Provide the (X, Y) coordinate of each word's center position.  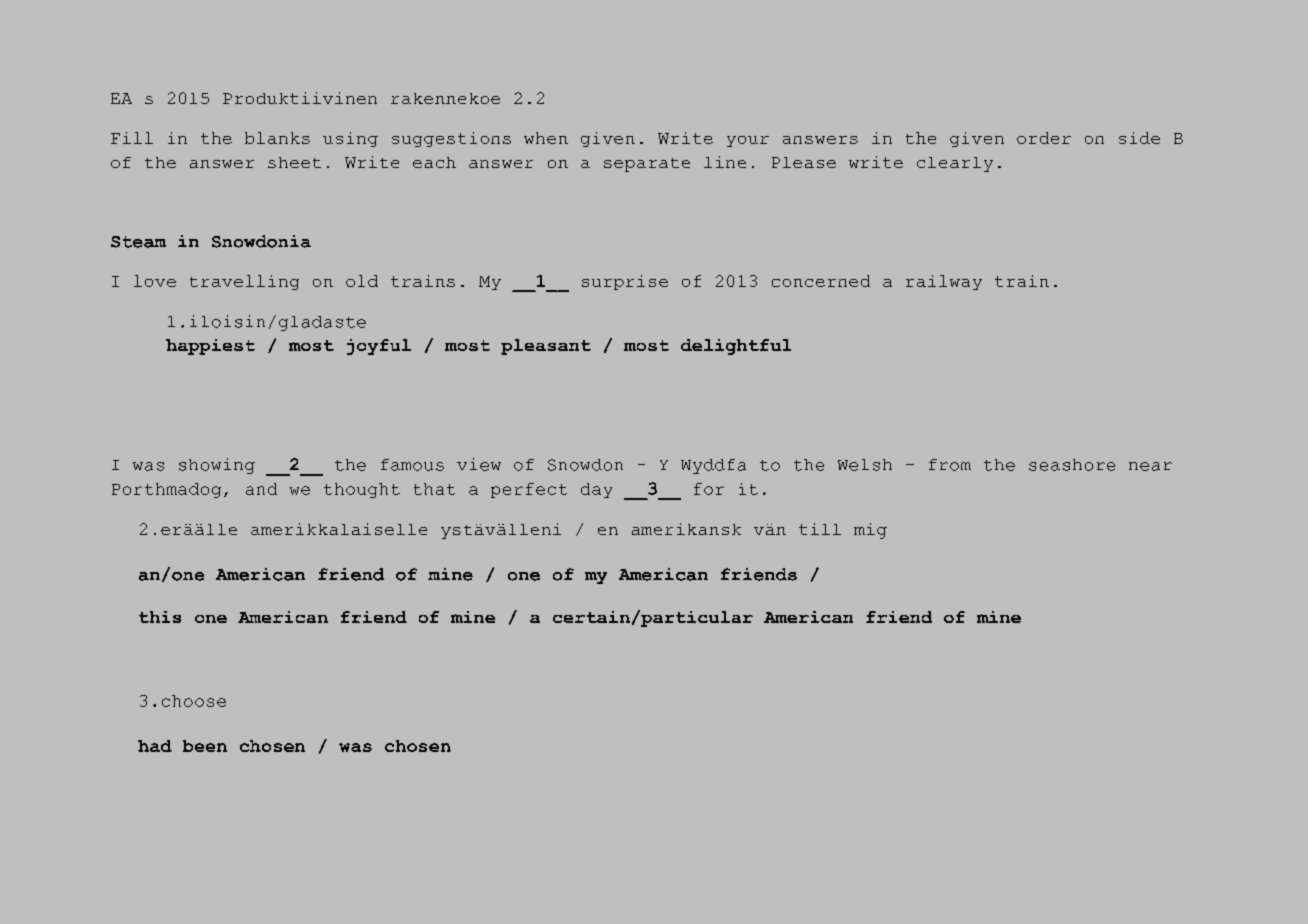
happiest (210, 347)
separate (647, 165)
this (160, 617)
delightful (736, 347)
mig (870, 531)
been (205, 746)
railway (944, 282)
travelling (244, 282)
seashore (1072, 465)
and (261, 489)
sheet (294, 162)
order (1044, 138)
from (950, 465)
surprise (625, 282)
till (820, 529)
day (596, 490)
